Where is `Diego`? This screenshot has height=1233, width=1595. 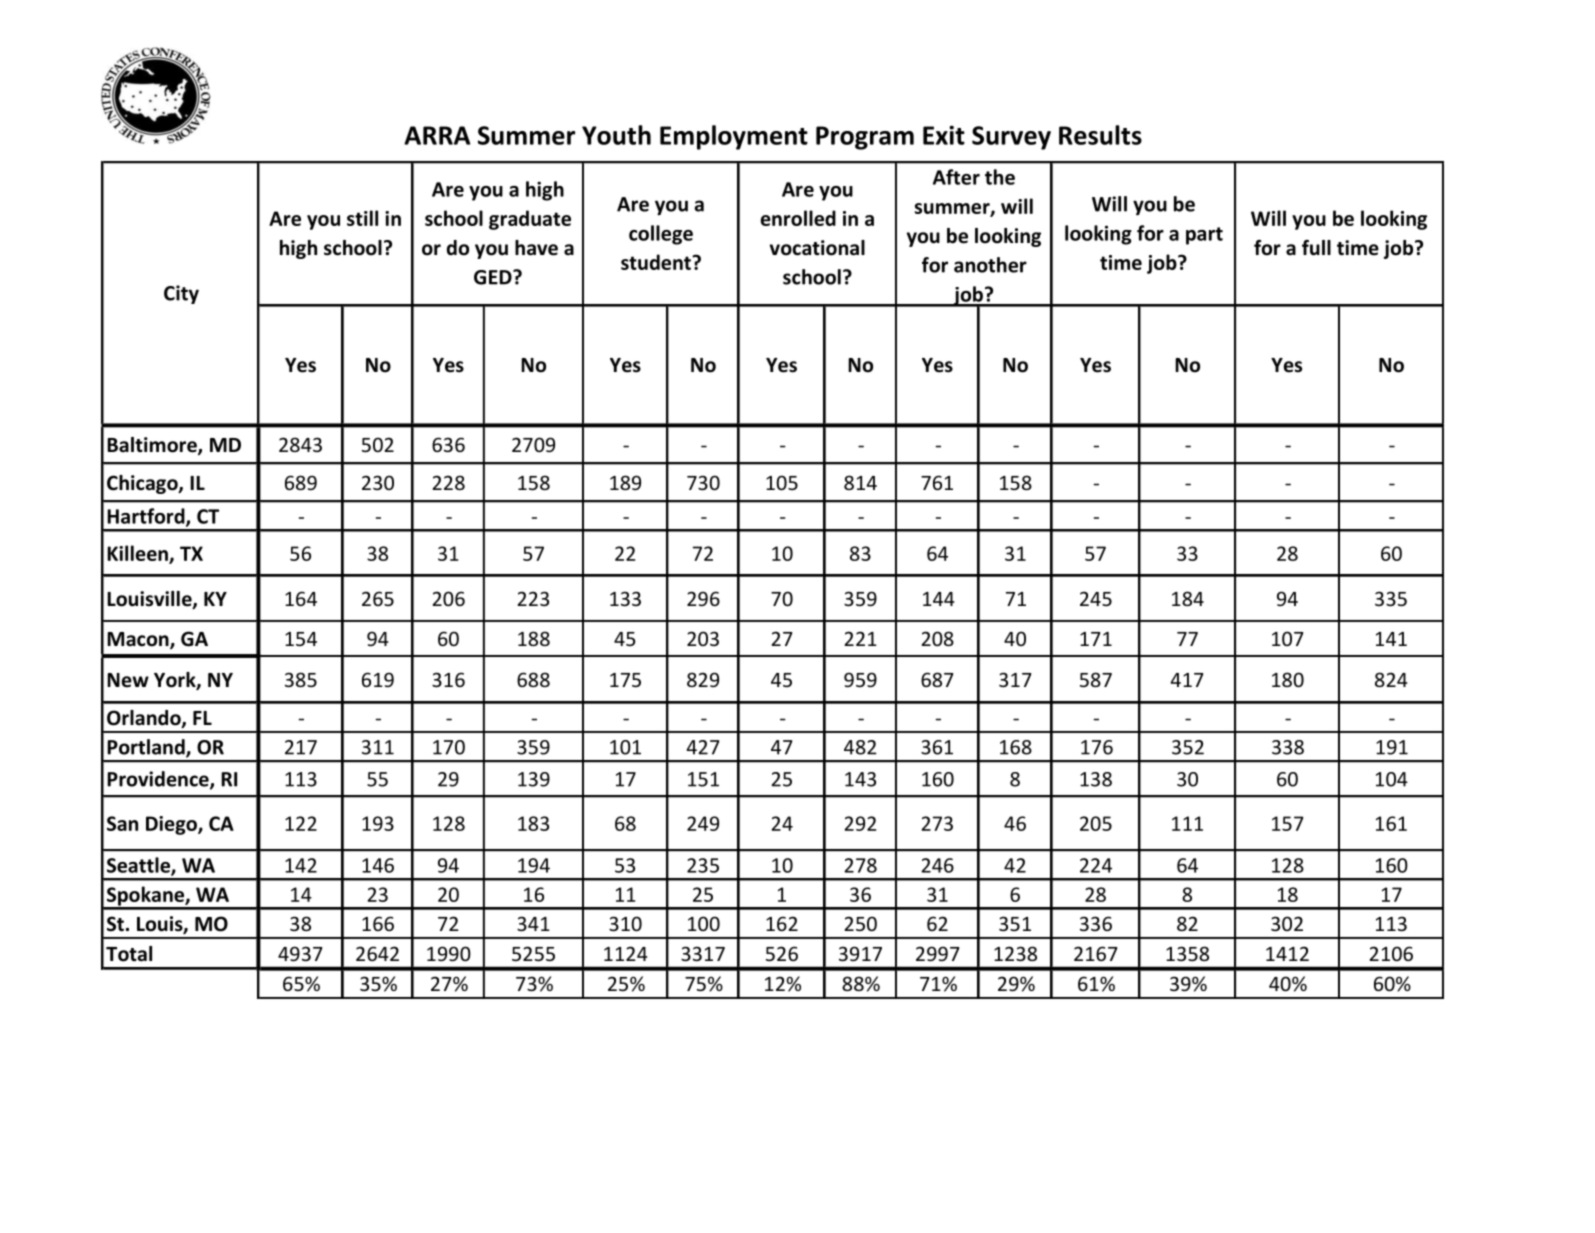
Diego is located at coordinates (172, 825).
